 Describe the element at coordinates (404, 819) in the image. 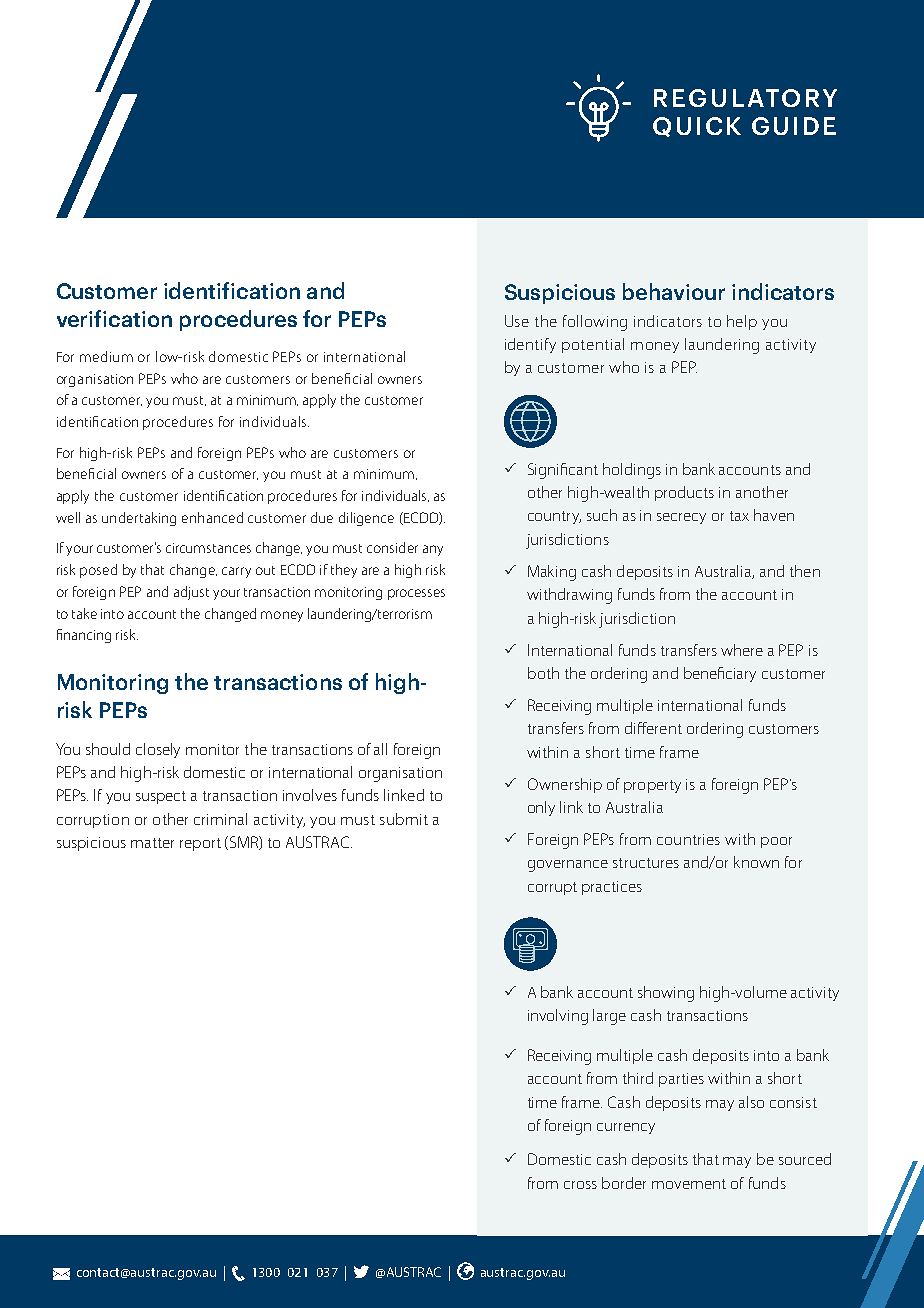

I see `submit` at that location.
